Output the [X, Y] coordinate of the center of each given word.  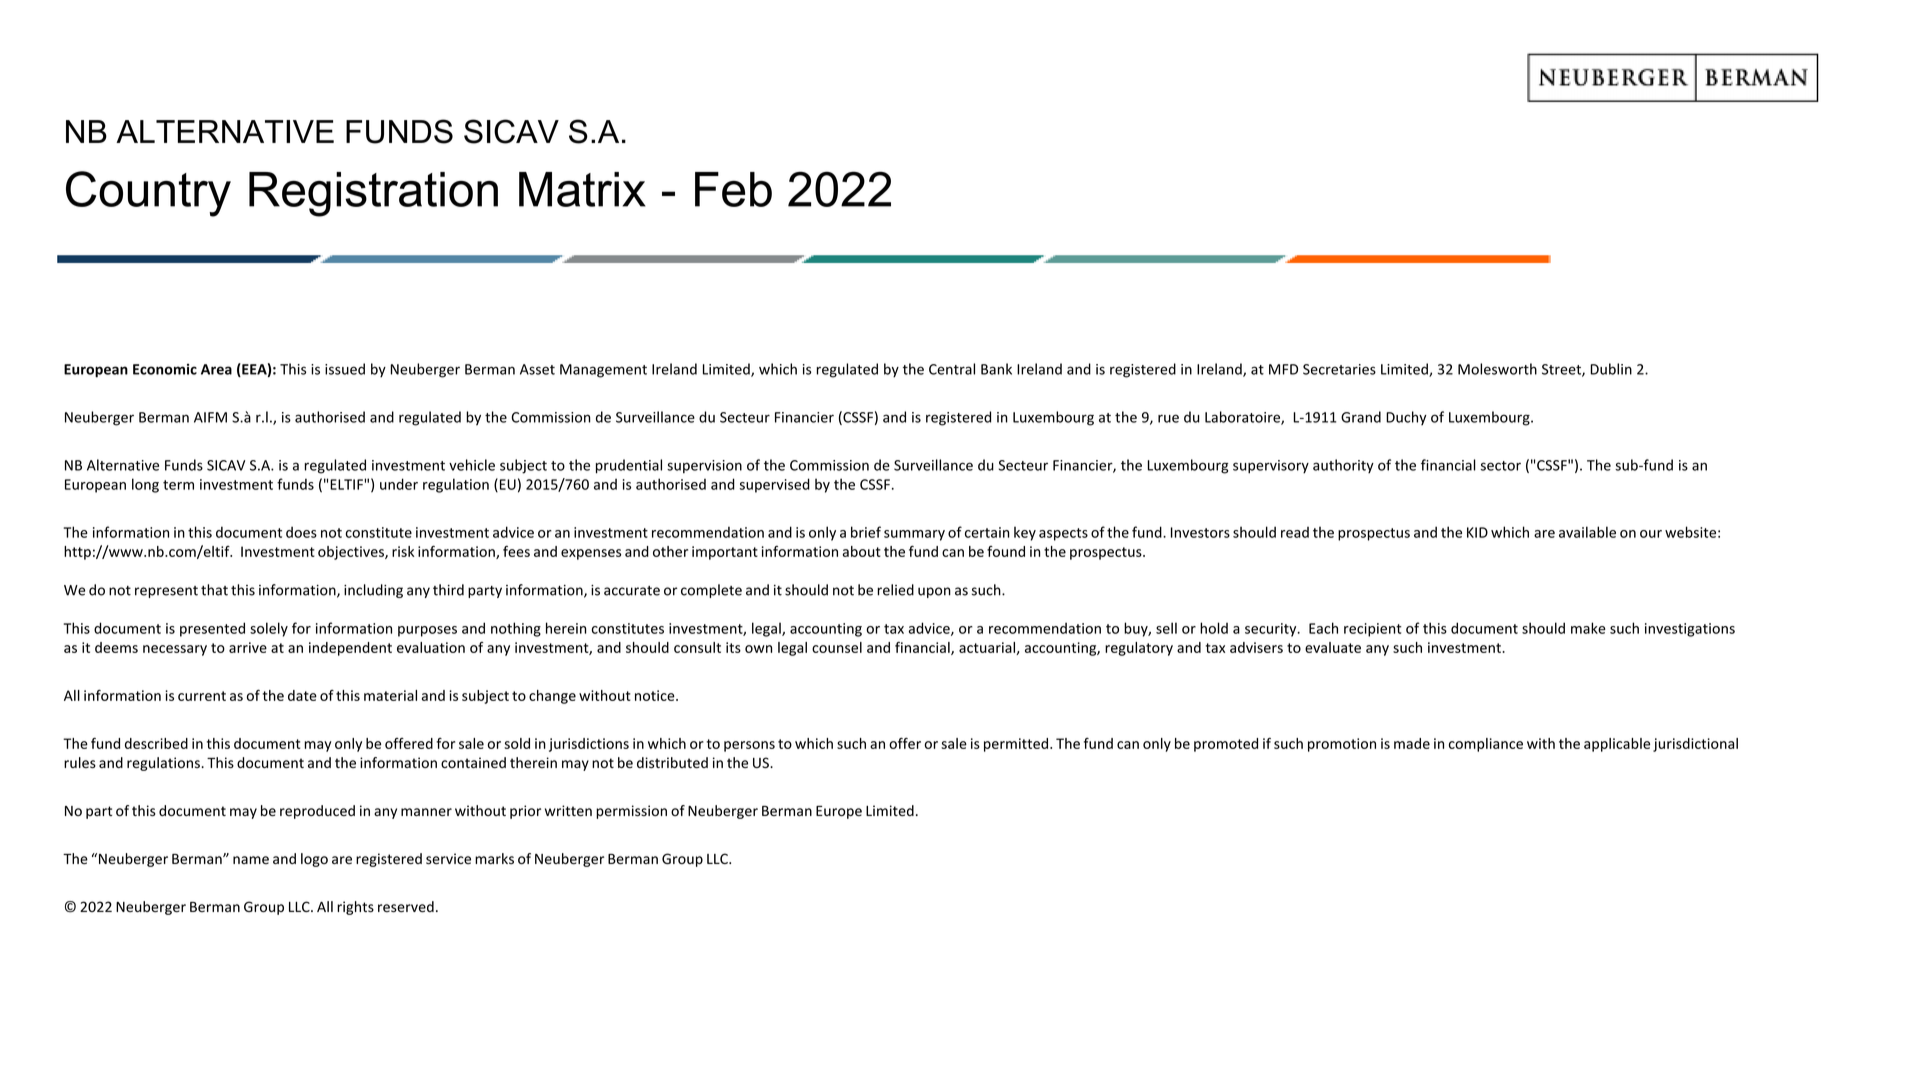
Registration [373, 194]
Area [216, 369]
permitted [1016, 745]
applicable [1617, 745]
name [251, 860]
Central [952, 369]
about [862, 551]
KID [1477, 532]
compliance [1486, 745]
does [301, 532]
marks [494, 858]
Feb [733, 189]
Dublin [1611, 369]
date [302, 695]
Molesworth [1497, 369]
